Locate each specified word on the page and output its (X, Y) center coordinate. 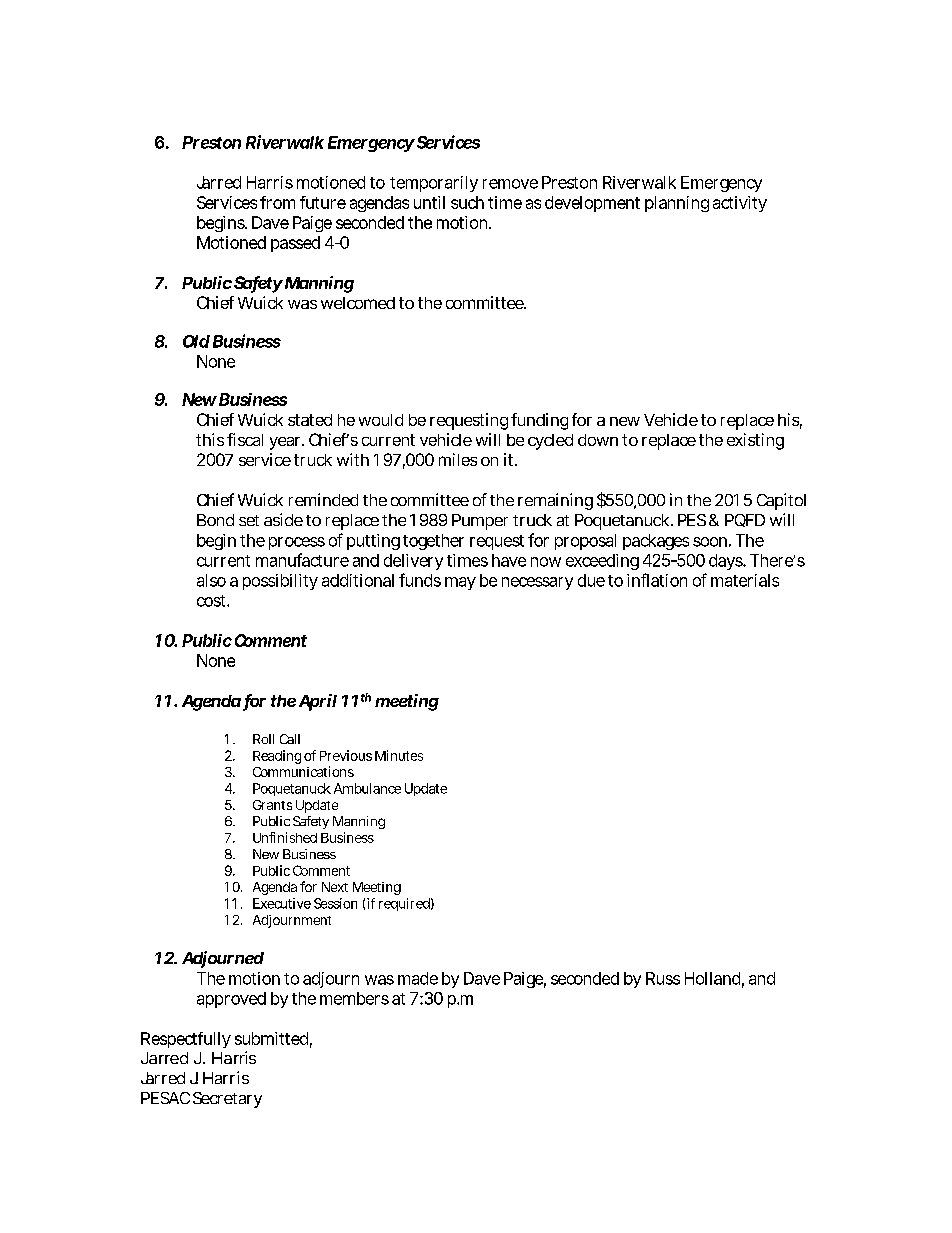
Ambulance (367, 788)
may (460, 583)
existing (755, 441)
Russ (663, 978)
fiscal (245, 439)
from (277, 202)
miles (458, 459)
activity (740, 204)
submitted (271, 1038)
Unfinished (285, 837)
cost (212, 601)
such (467, 202)
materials (745, 580)
